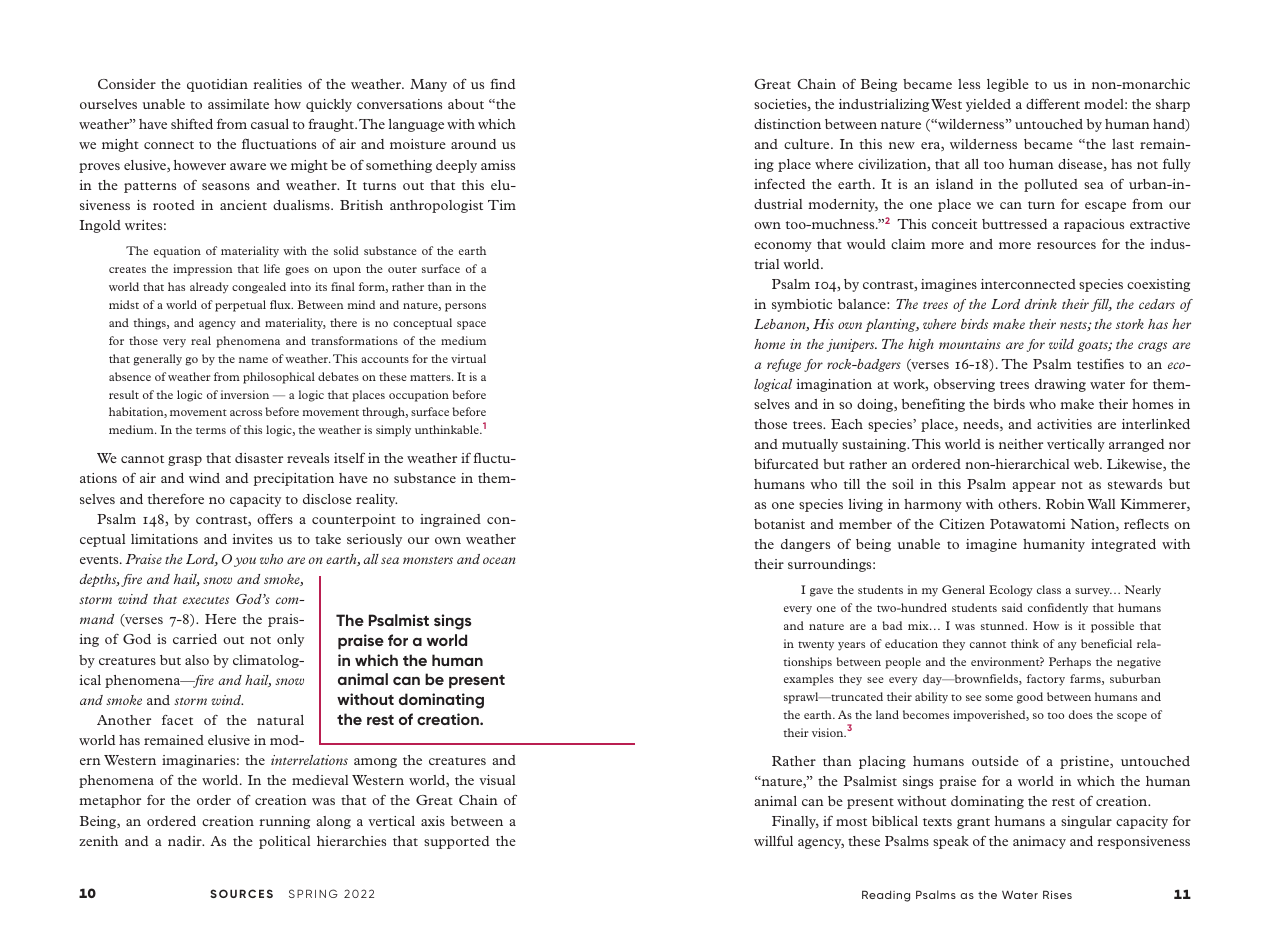 Image resolution: width=1270 pixels, height=952 pixels. Describe the element at coordinates (238, 104) in the screenshot. I see `assimilate` at that location.
